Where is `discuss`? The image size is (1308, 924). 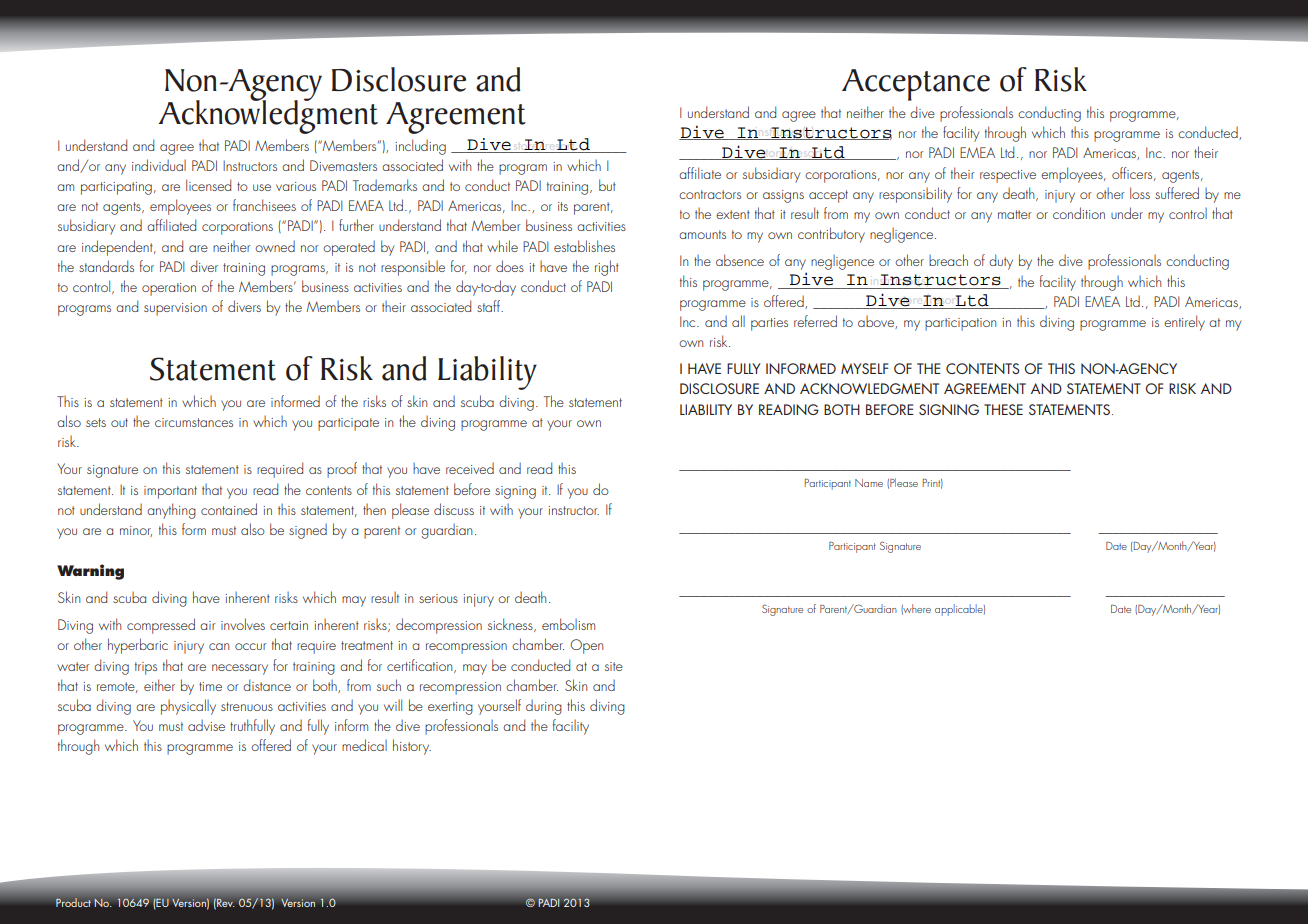
discuss is located at coordinates (454, 509).
